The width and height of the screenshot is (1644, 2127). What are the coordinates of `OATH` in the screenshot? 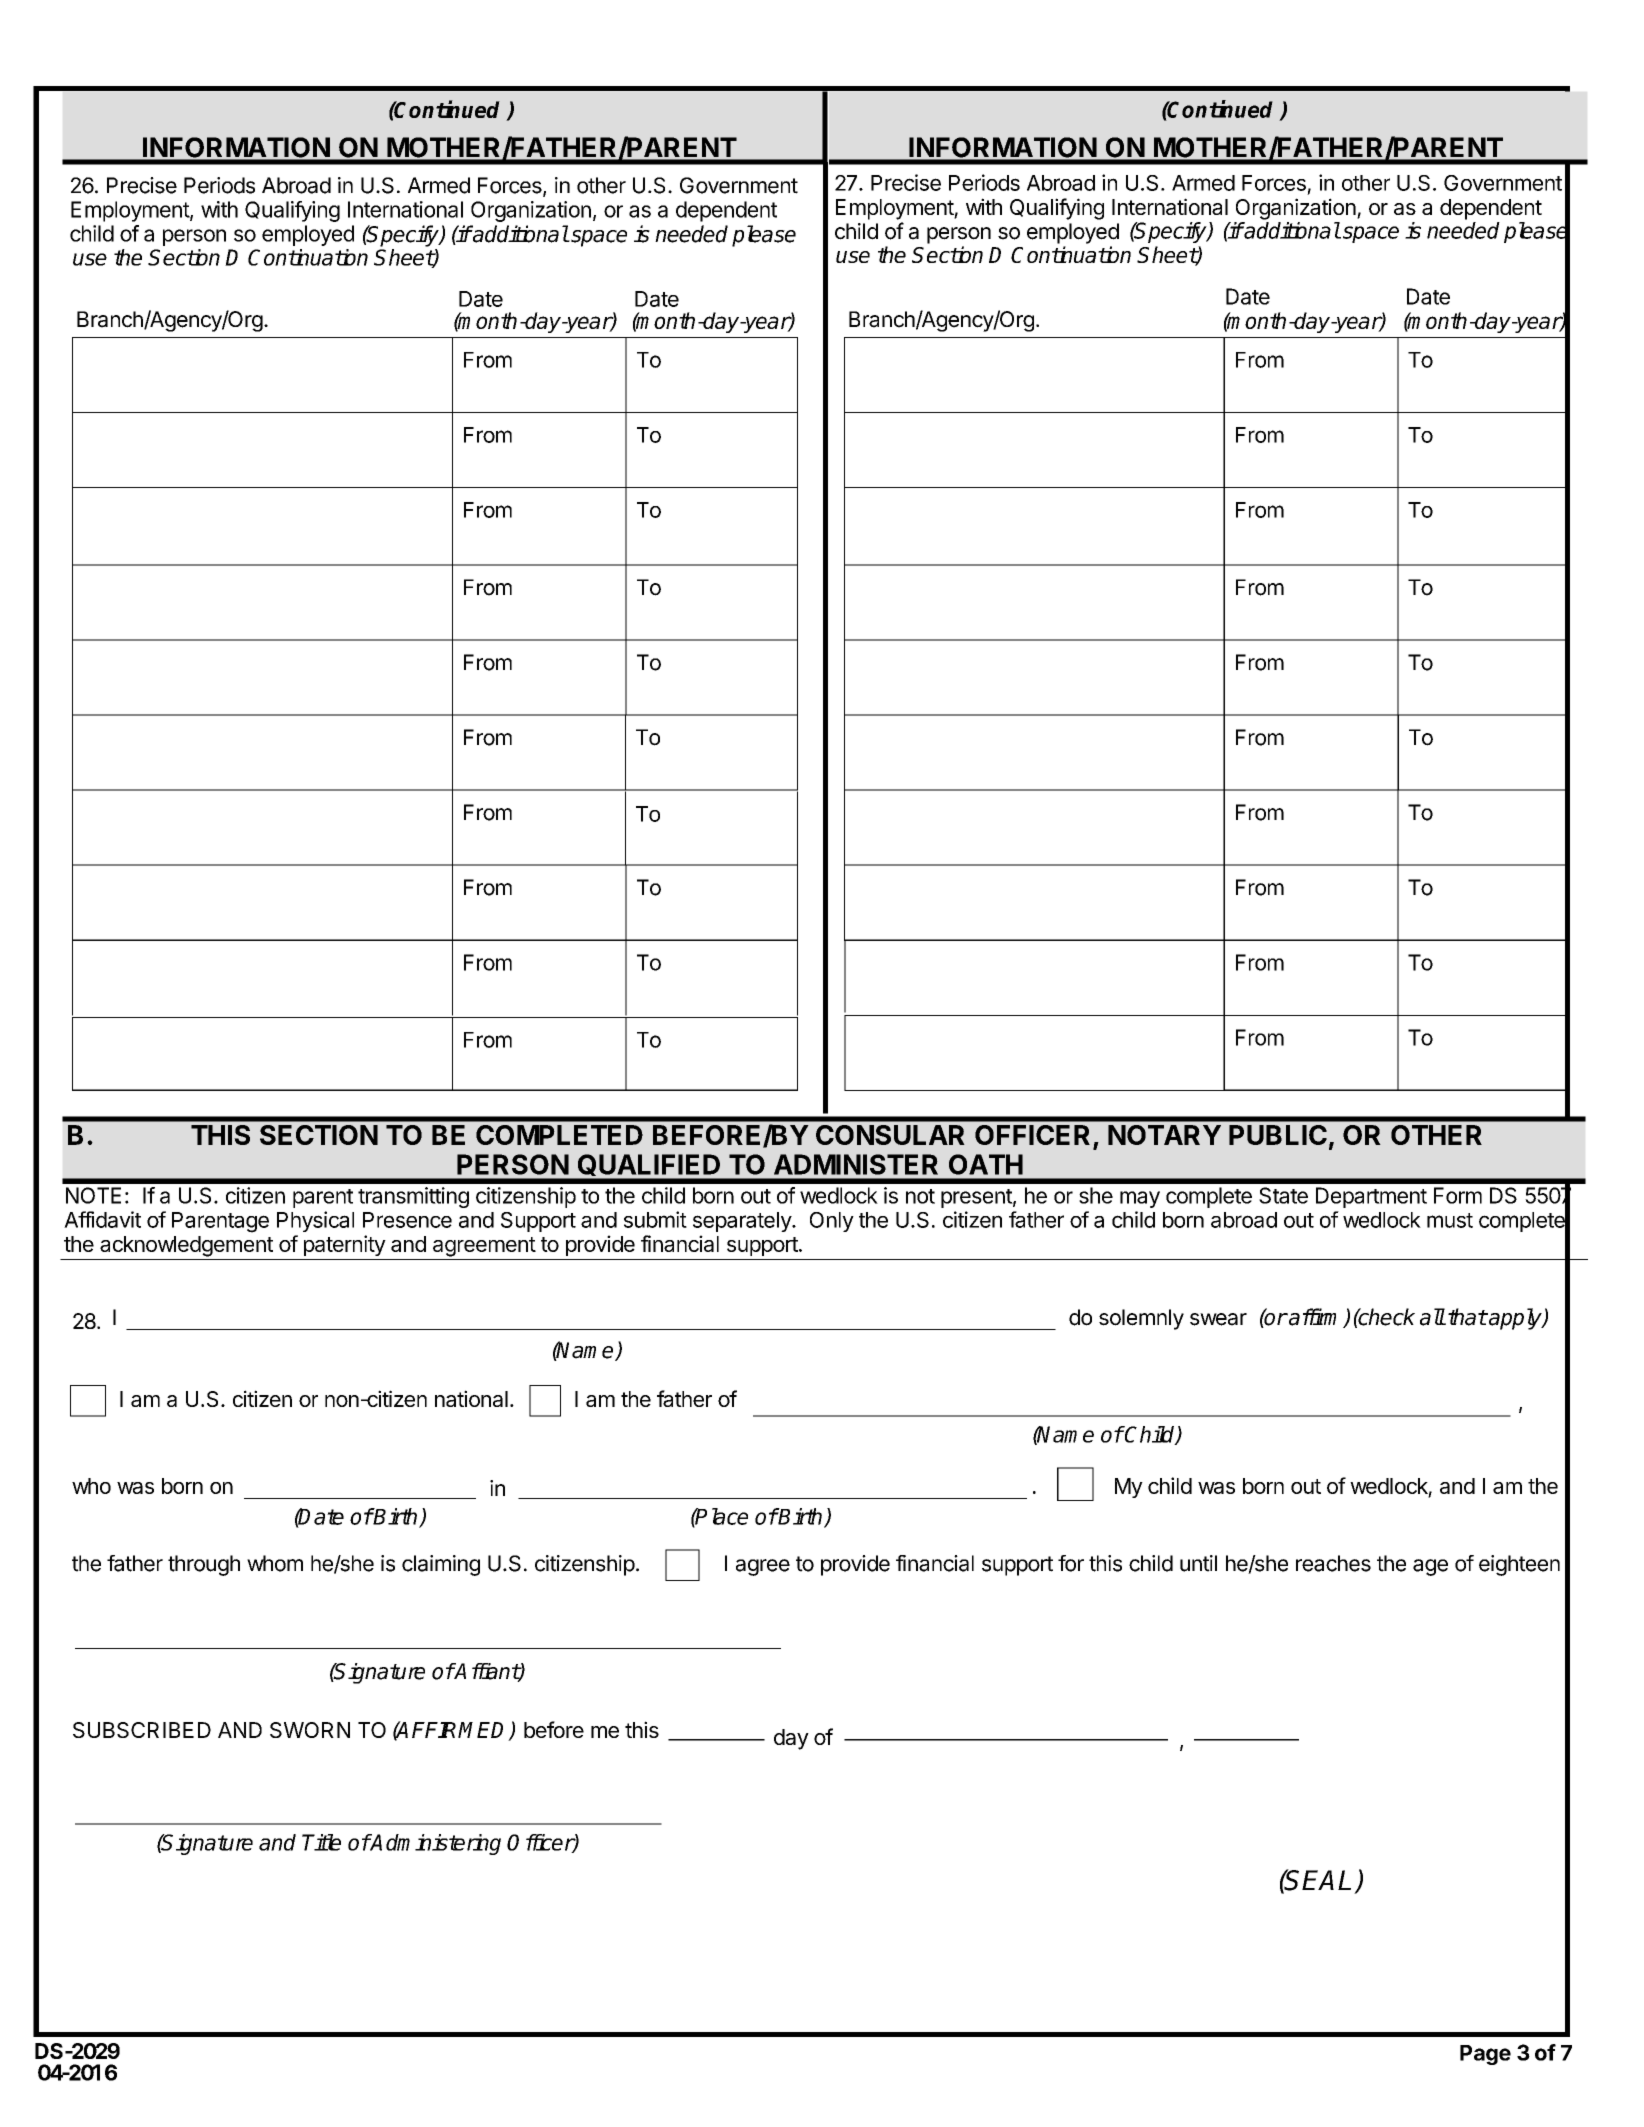 It's located at (986, 1164).
